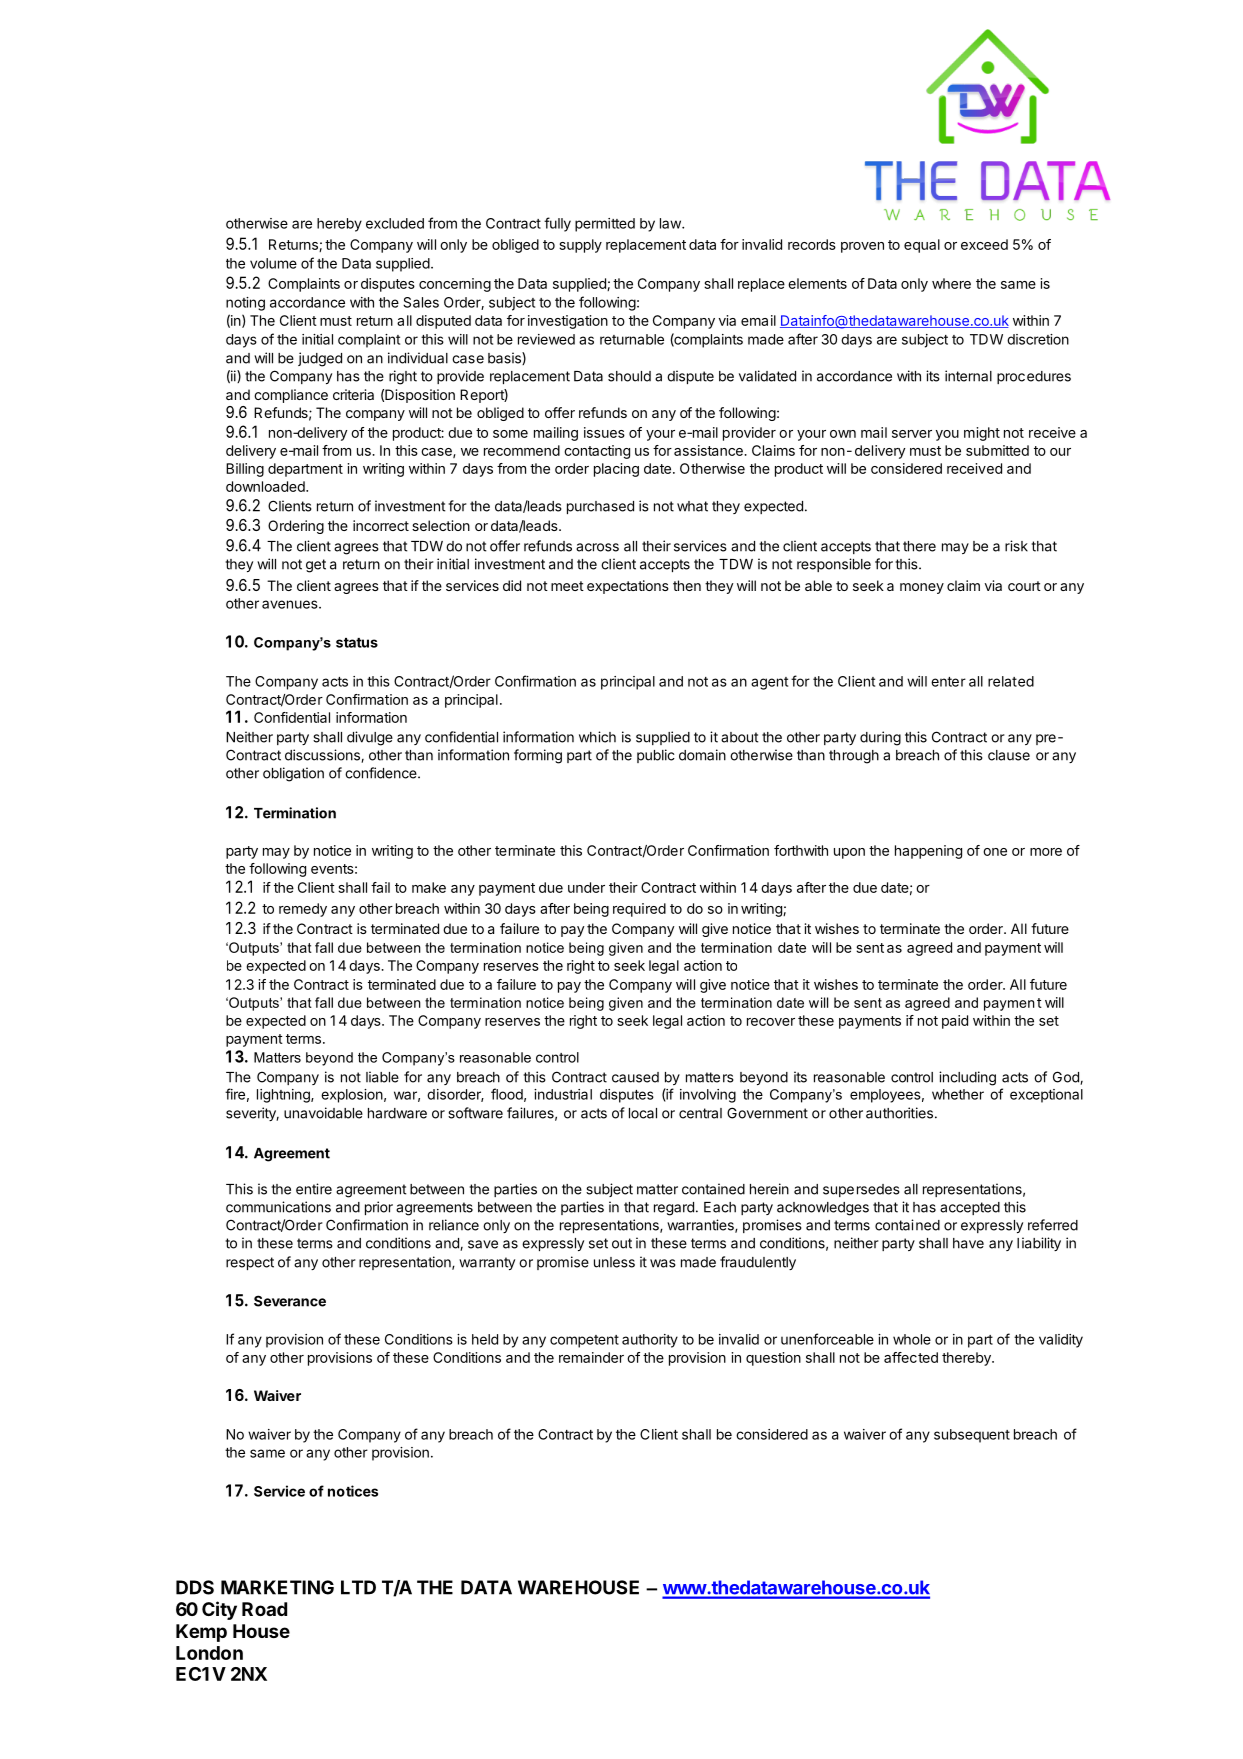  What do you see at coordinates (290, 1301) in the document?
I see `Severance` at bounding box center [290, 1301].
